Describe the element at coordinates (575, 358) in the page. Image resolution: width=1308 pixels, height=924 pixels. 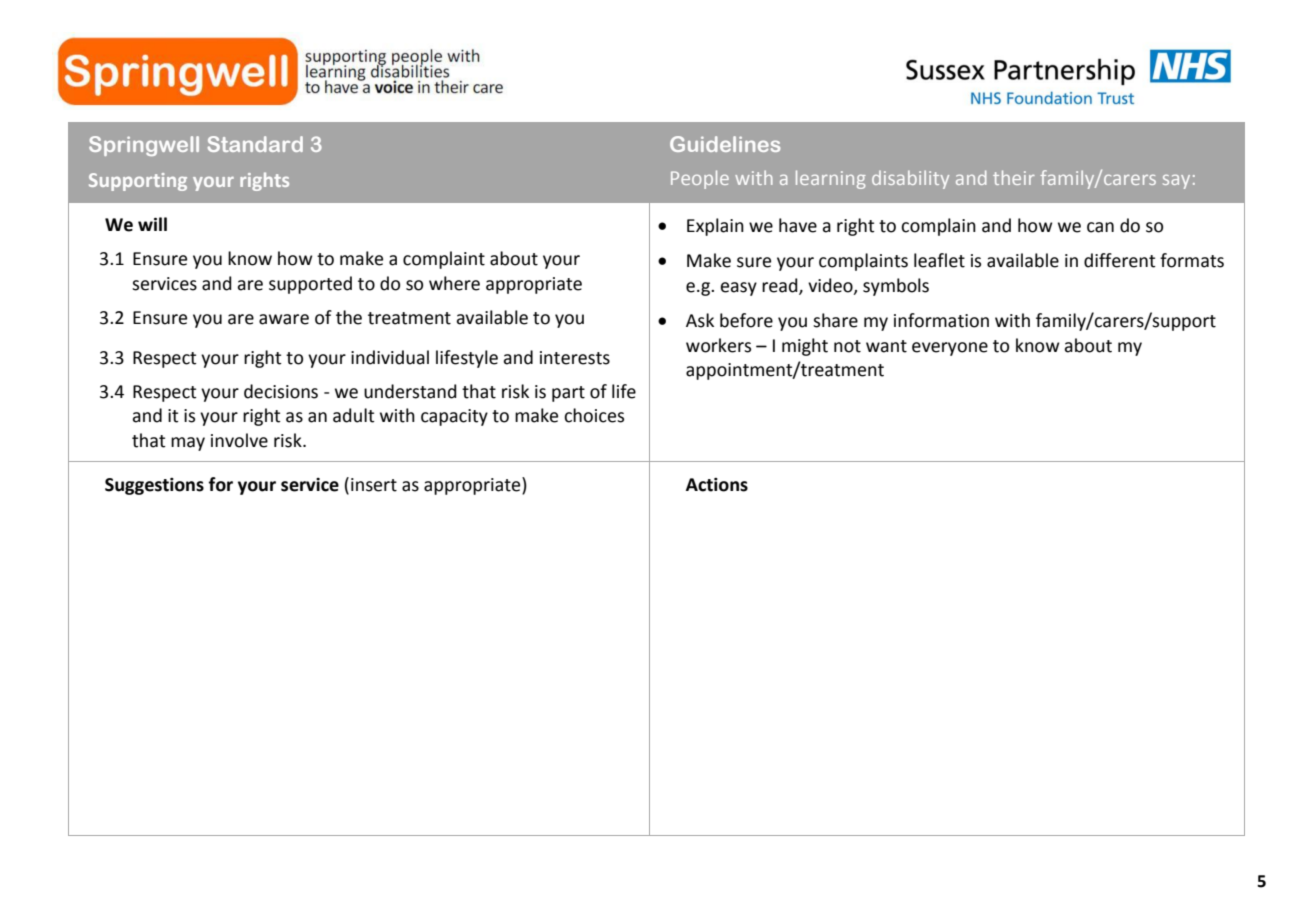
I see `interests` at that location.
